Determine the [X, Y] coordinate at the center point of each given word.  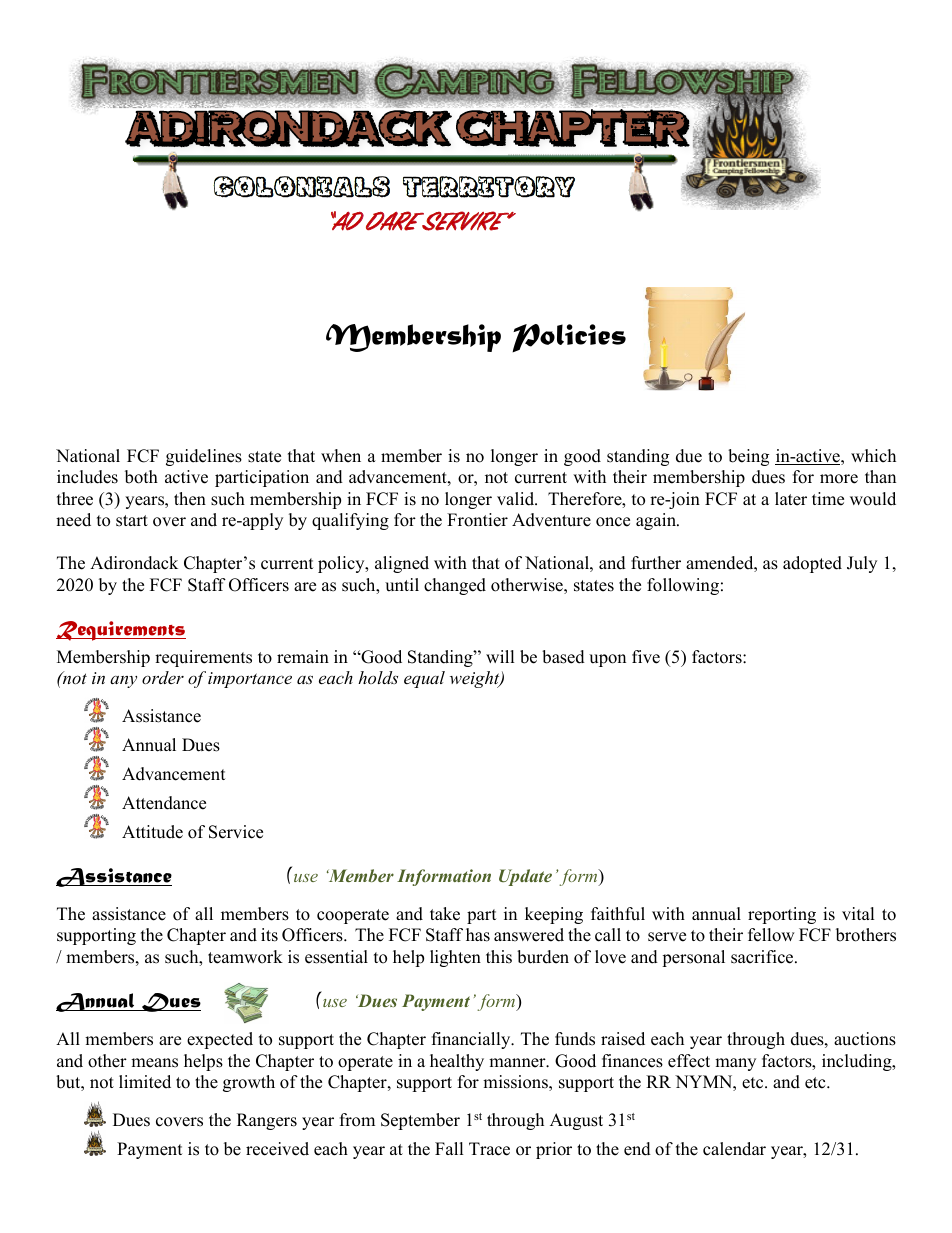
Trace [489, 1149]
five [646, 657]
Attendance [164, 803]
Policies [569, 338]
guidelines [204, 457]
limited [145, 1082]
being [748, 457]
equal [424, 679]
